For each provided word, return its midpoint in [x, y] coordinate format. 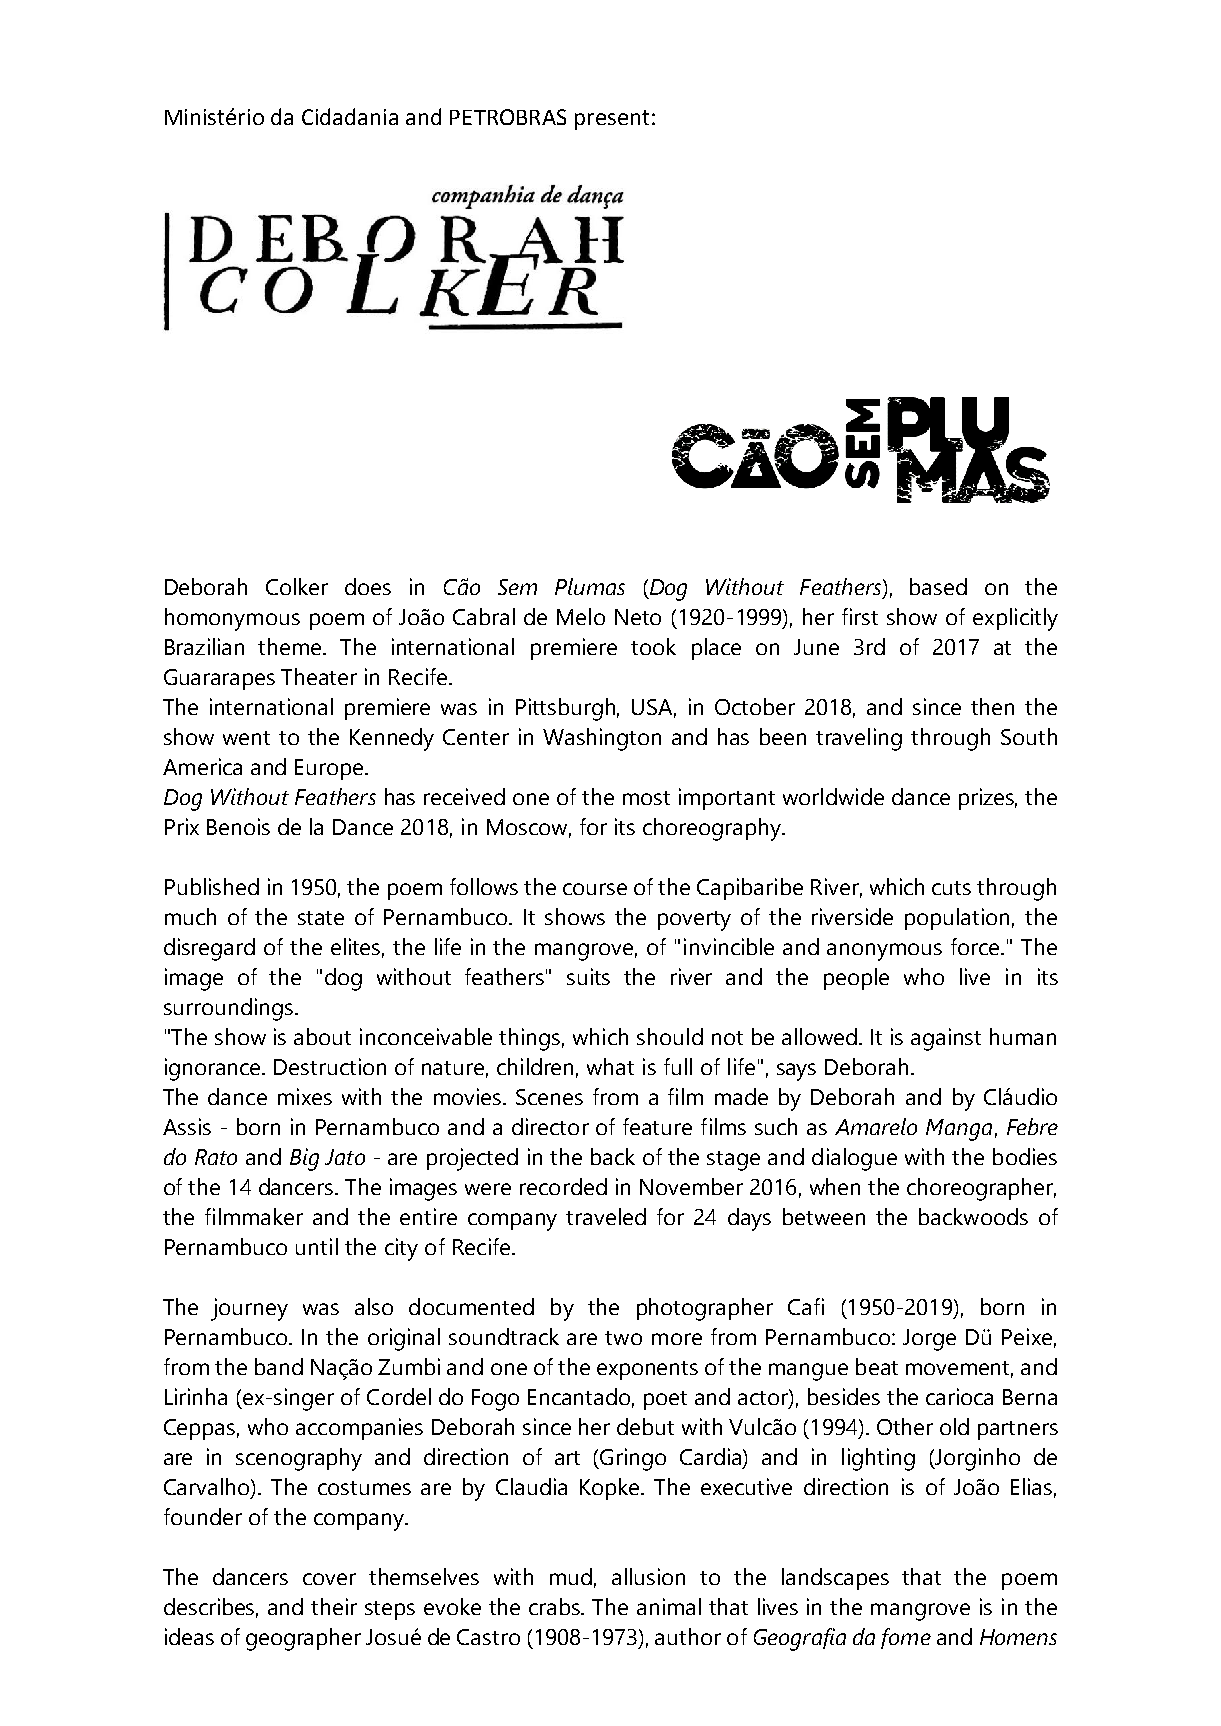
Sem [517, 587]
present [612, 120]
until [317, 1246]
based [938, 586]
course [595, 889]
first [860, 616]
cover [329, 1579]
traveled [606, 1216]
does [368, 586]
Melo [581, 616]
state [321, 918]
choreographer [981, 1189]
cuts [951, 888]
